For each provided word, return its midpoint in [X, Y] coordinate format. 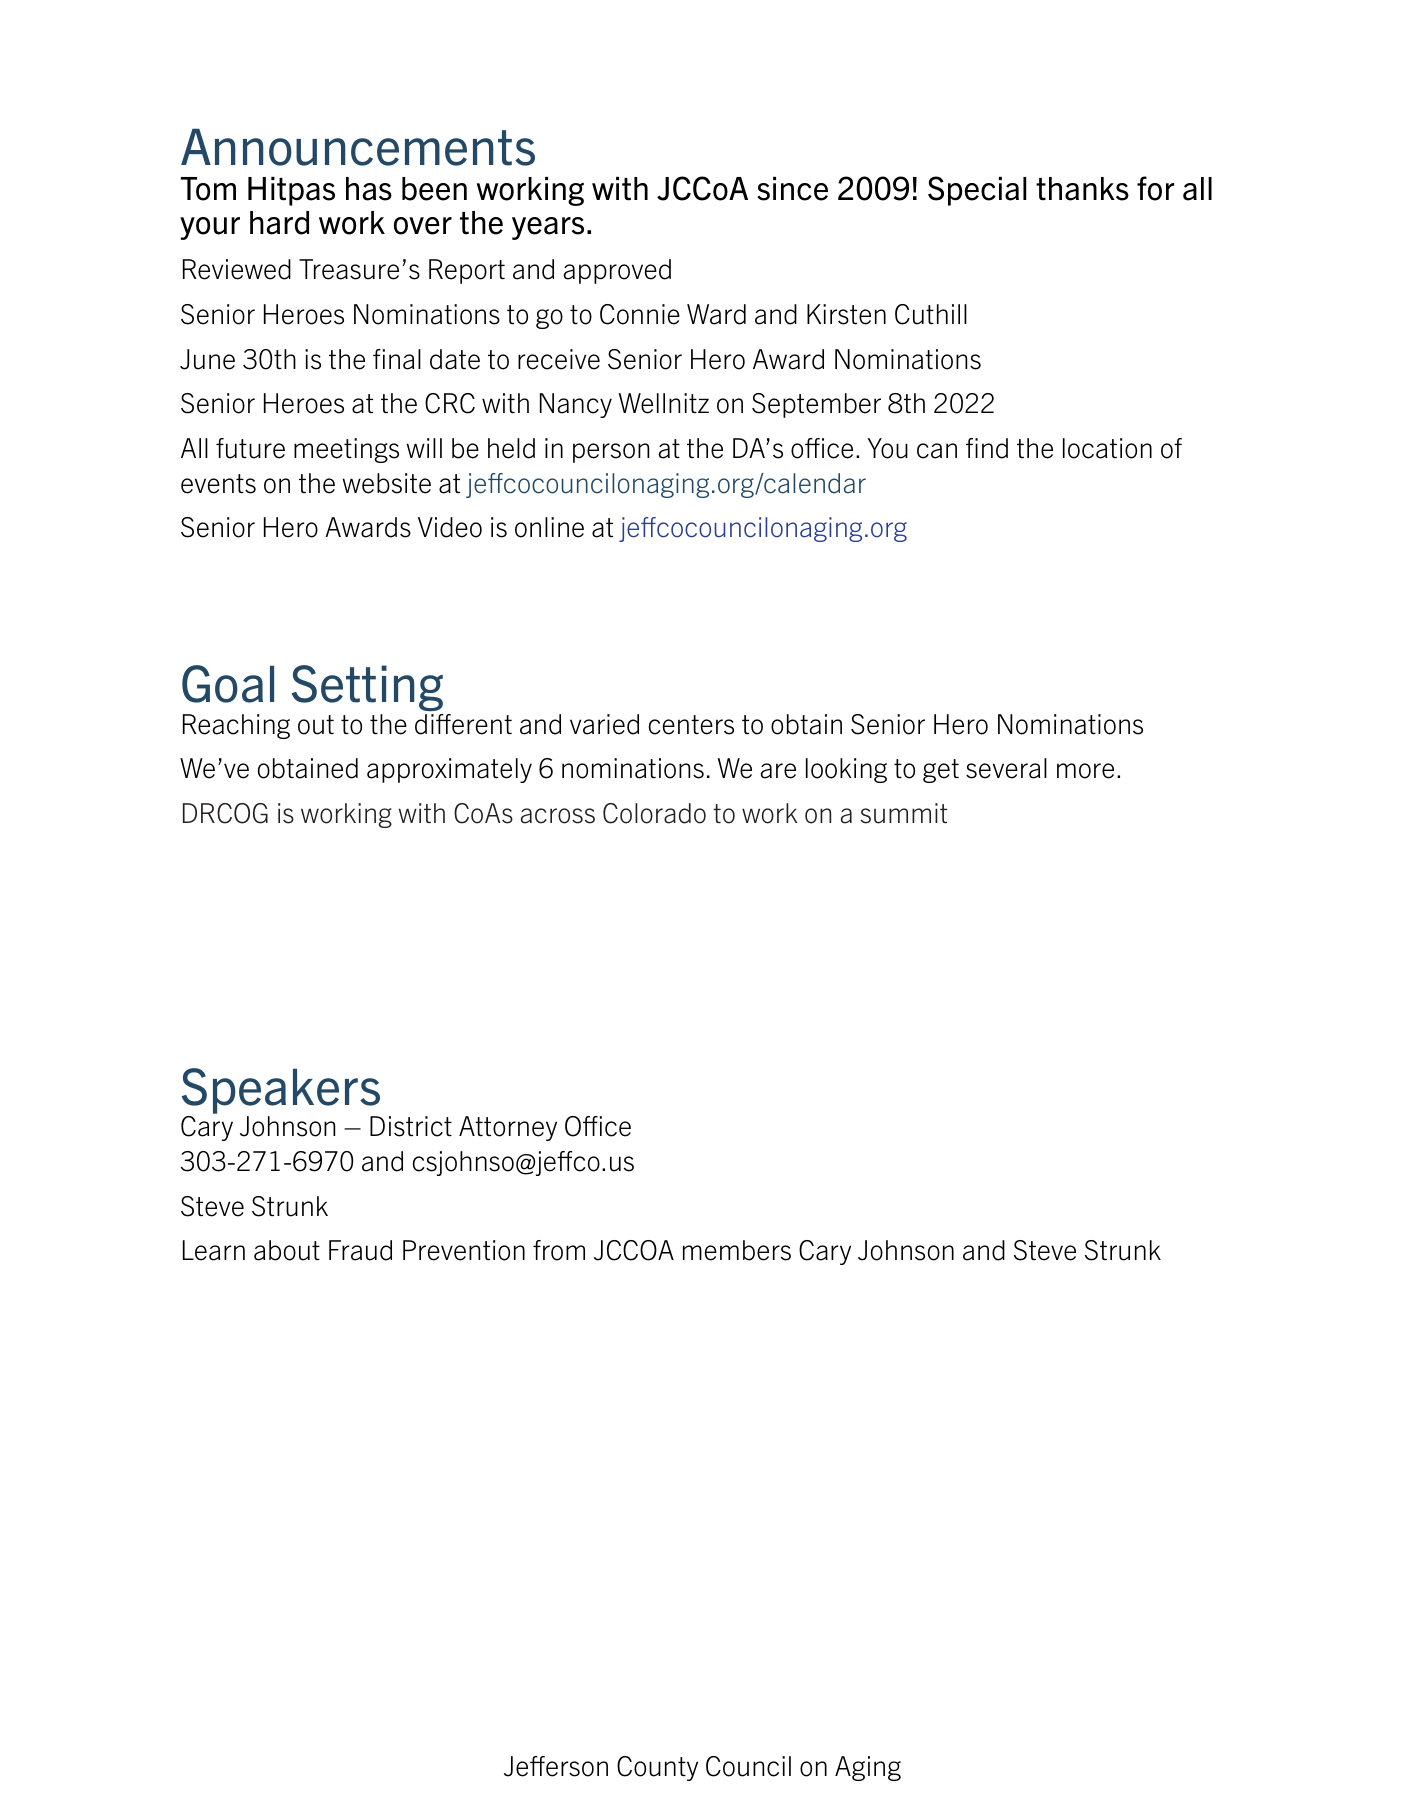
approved [617, 271]
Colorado [654, 813]
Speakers [281, 1091]
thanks [1082, 189]
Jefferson [556, 1766]
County [657, 1768]
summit [904, 813]
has [369, 189]
